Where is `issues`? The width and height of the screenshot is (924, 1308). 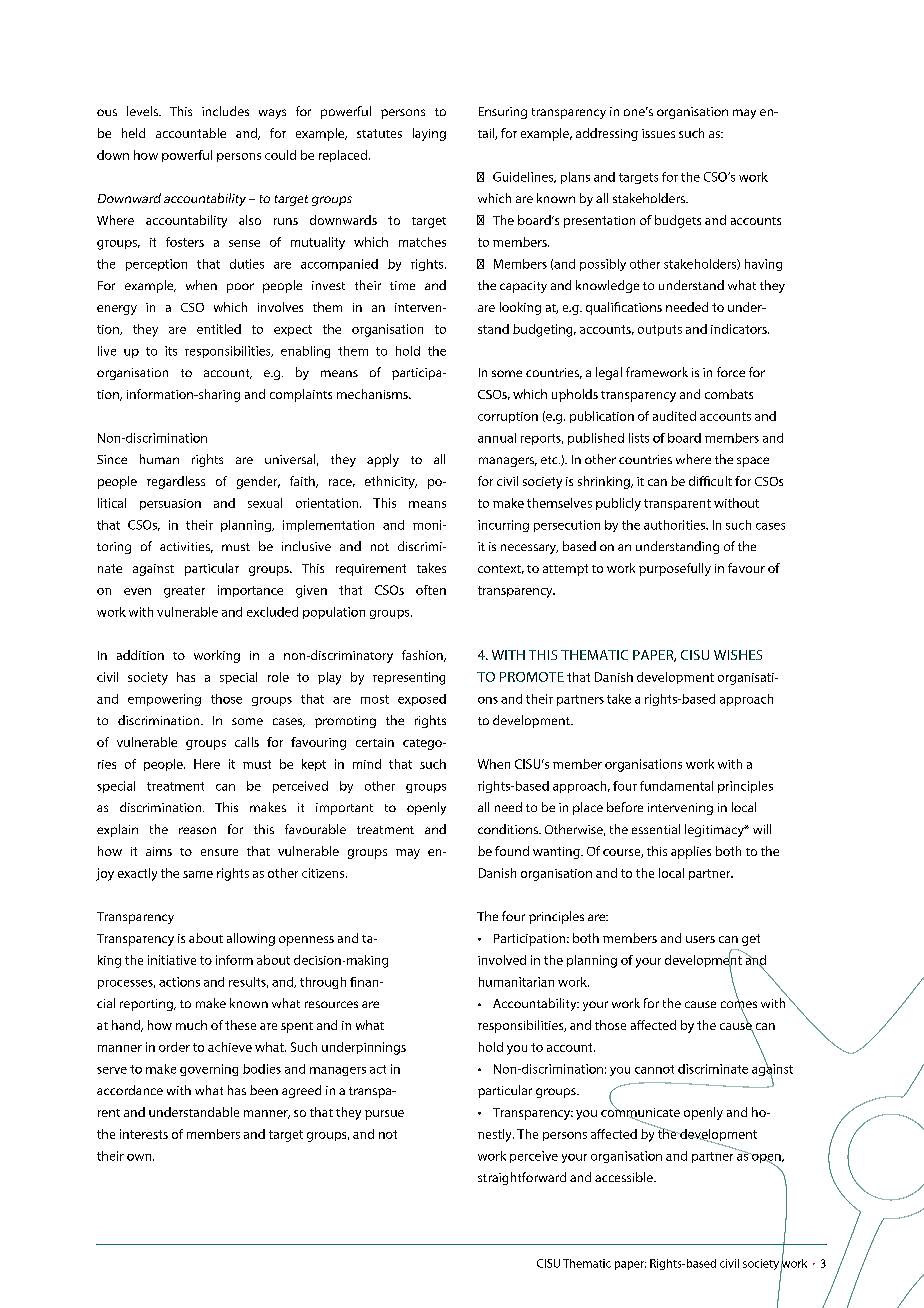
issues is located at coordinates (658, 133).
